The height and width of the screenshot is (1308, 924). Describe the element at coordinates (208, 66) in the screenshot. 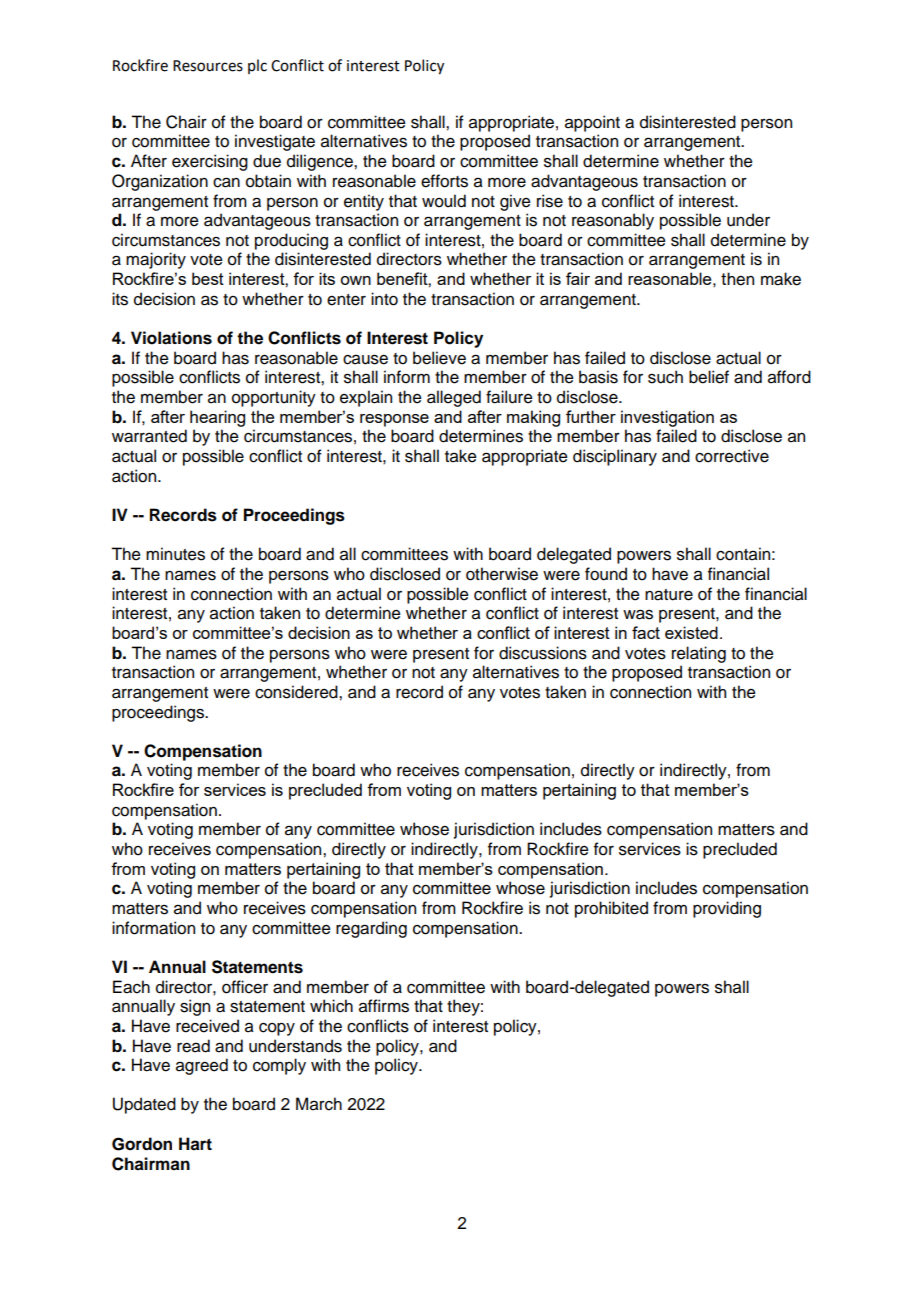

I see `Resources` at that location.
